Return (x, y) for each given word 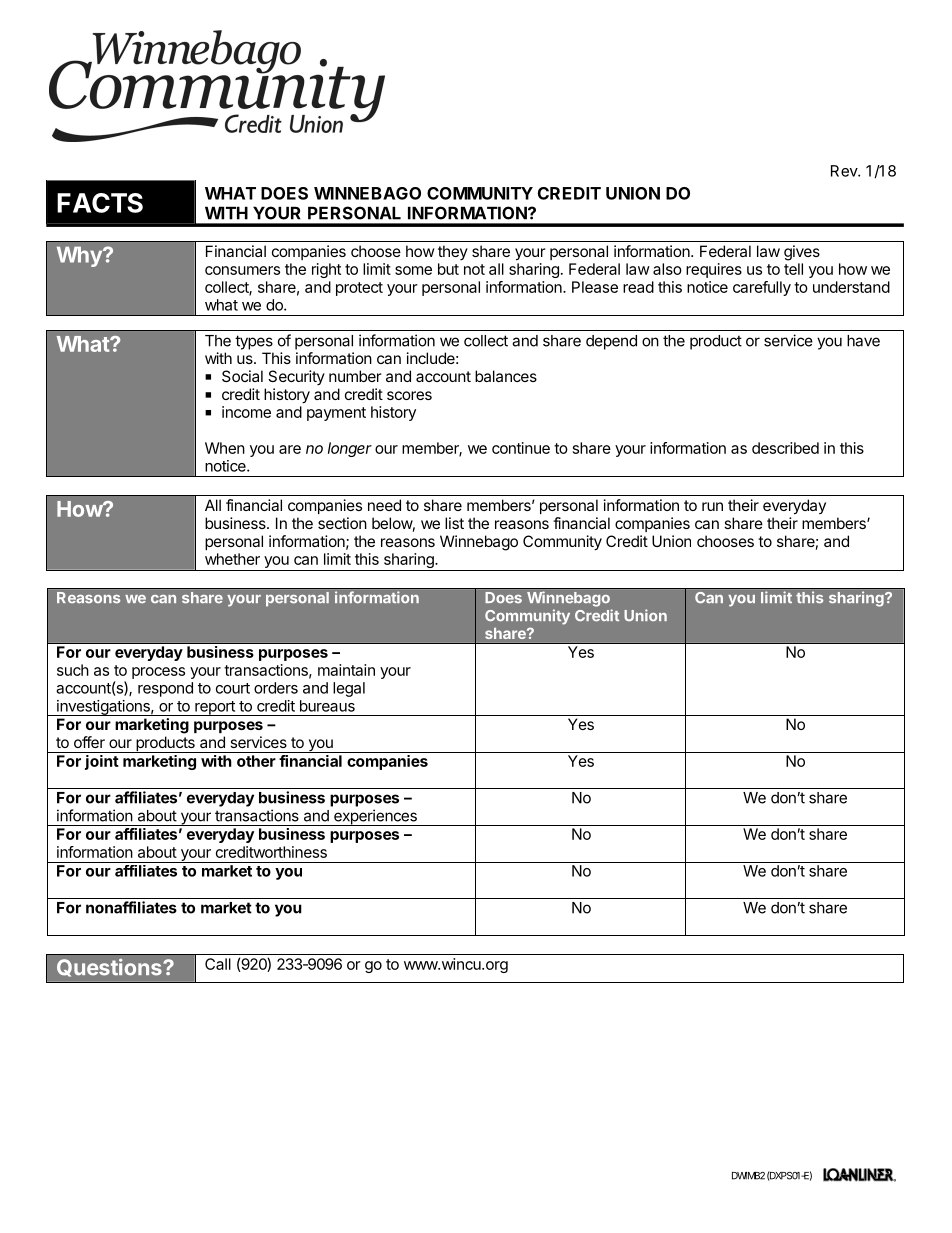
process (158, 673)
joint (102, 762)
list (454, 523)
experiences (375, 817)
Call (218, 964)
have (863, 341)
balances (506, 376)
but (448, 269)
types (254, 342)
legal (349, 689)
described (785, 448)
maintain (346, 670)
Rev (845, 171)
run (712, 506)
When (225, 448)
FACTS (100, 203)
